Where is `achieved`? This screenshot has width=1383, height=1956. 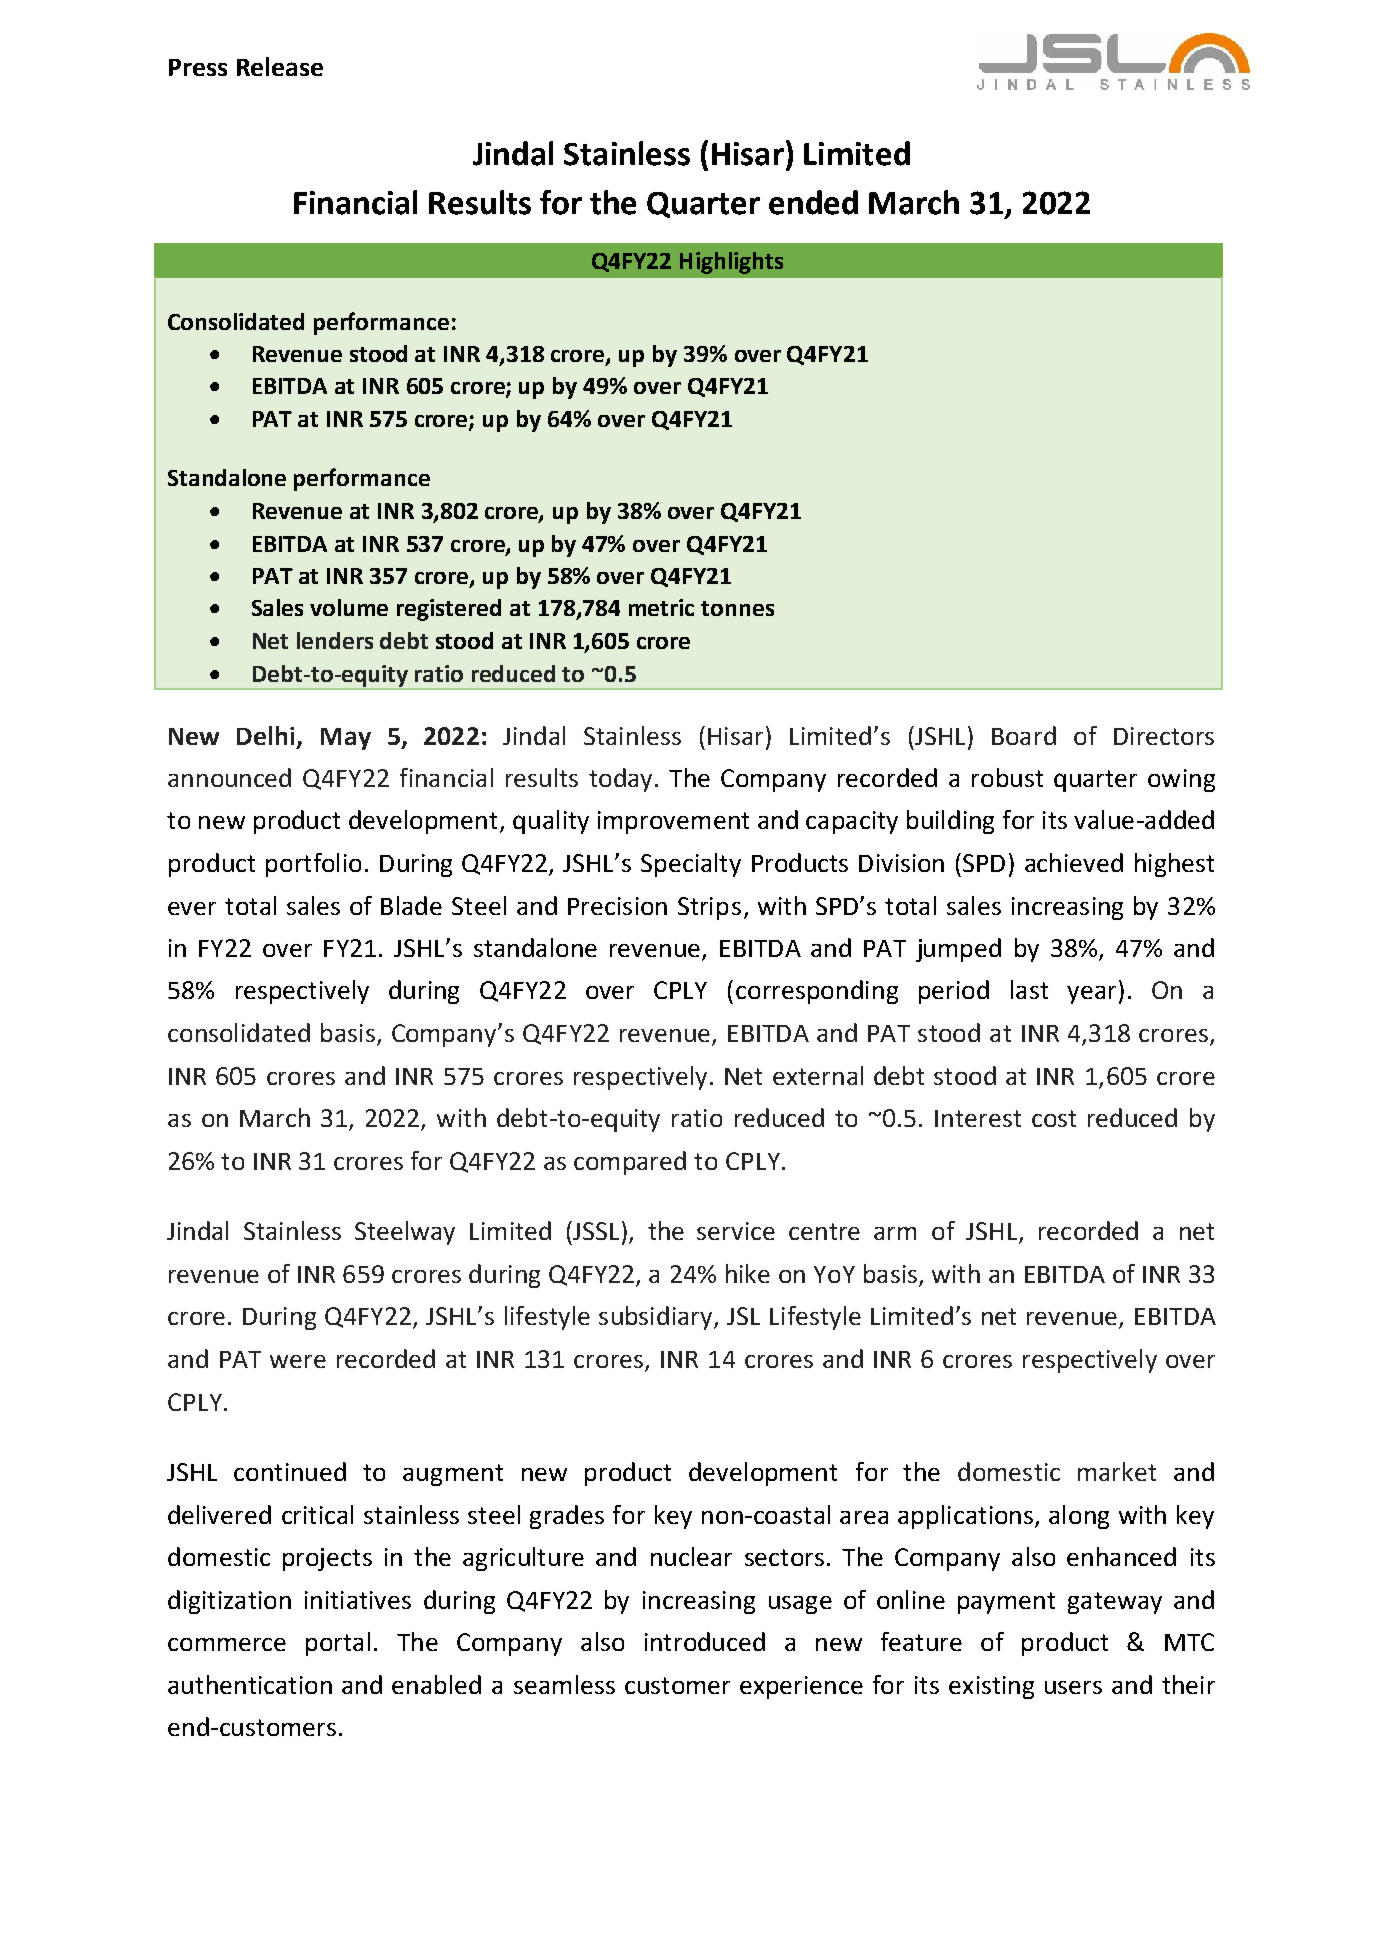 achieved is located at coordinates (1074, 862).
